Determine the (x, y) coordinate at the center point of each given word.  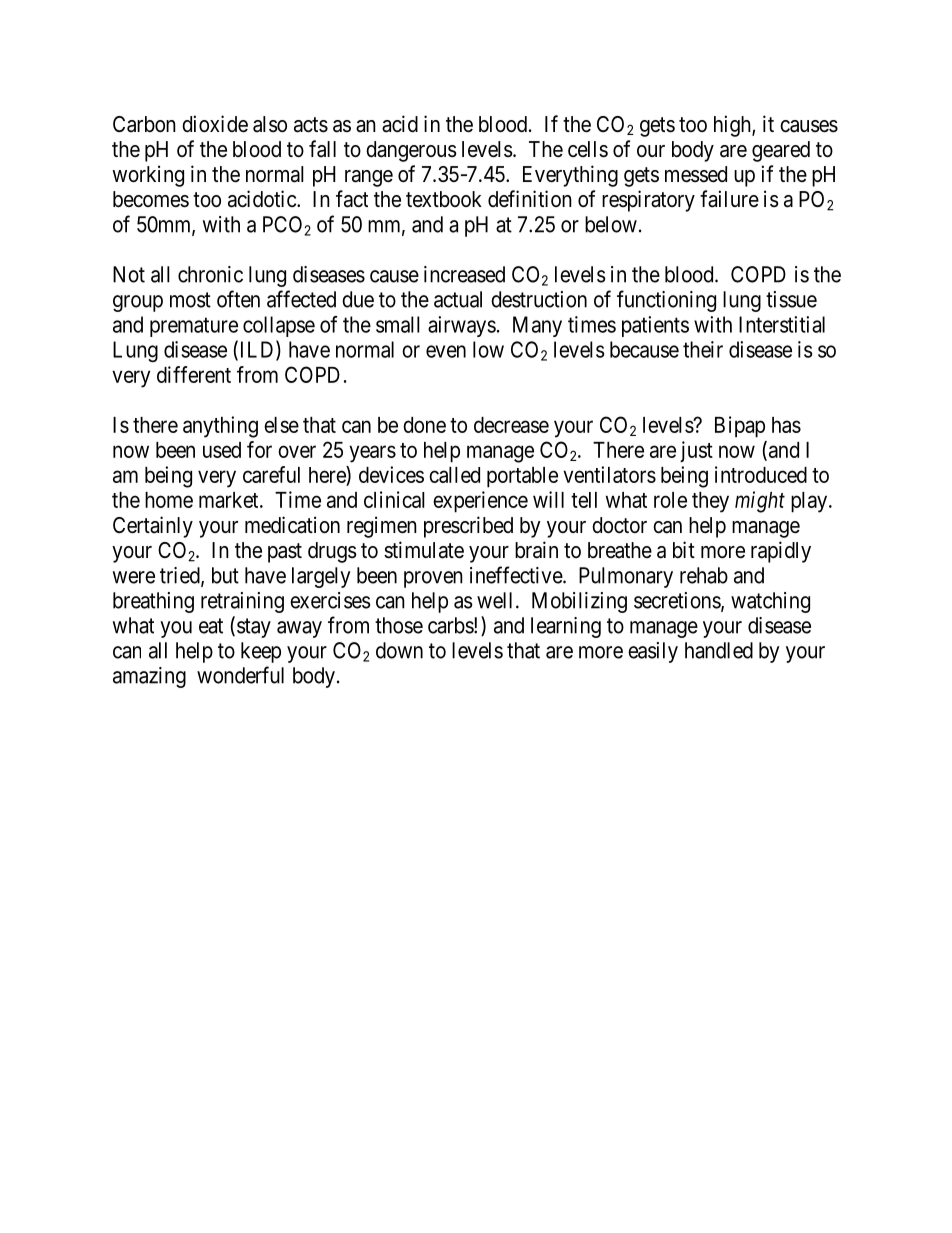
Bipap (740, 427)
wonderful (240, 675)
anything (220, 427)
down (399, 650)
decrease (511, 425)
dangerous (411, 151)
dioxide (215, 124)
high (733, 126)
